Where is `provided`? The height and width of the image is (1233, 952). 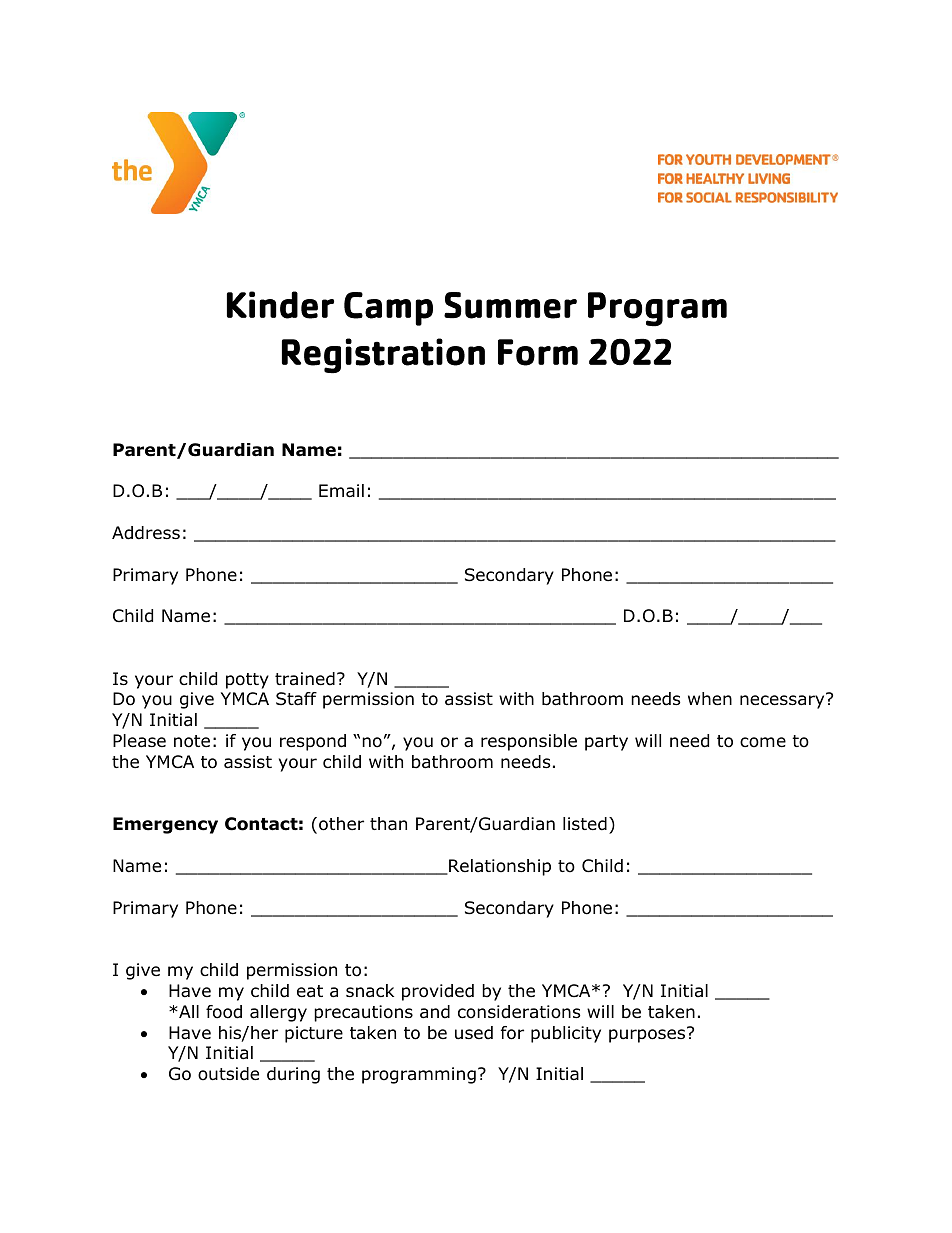 provided is located at coordinates (438, 992).
